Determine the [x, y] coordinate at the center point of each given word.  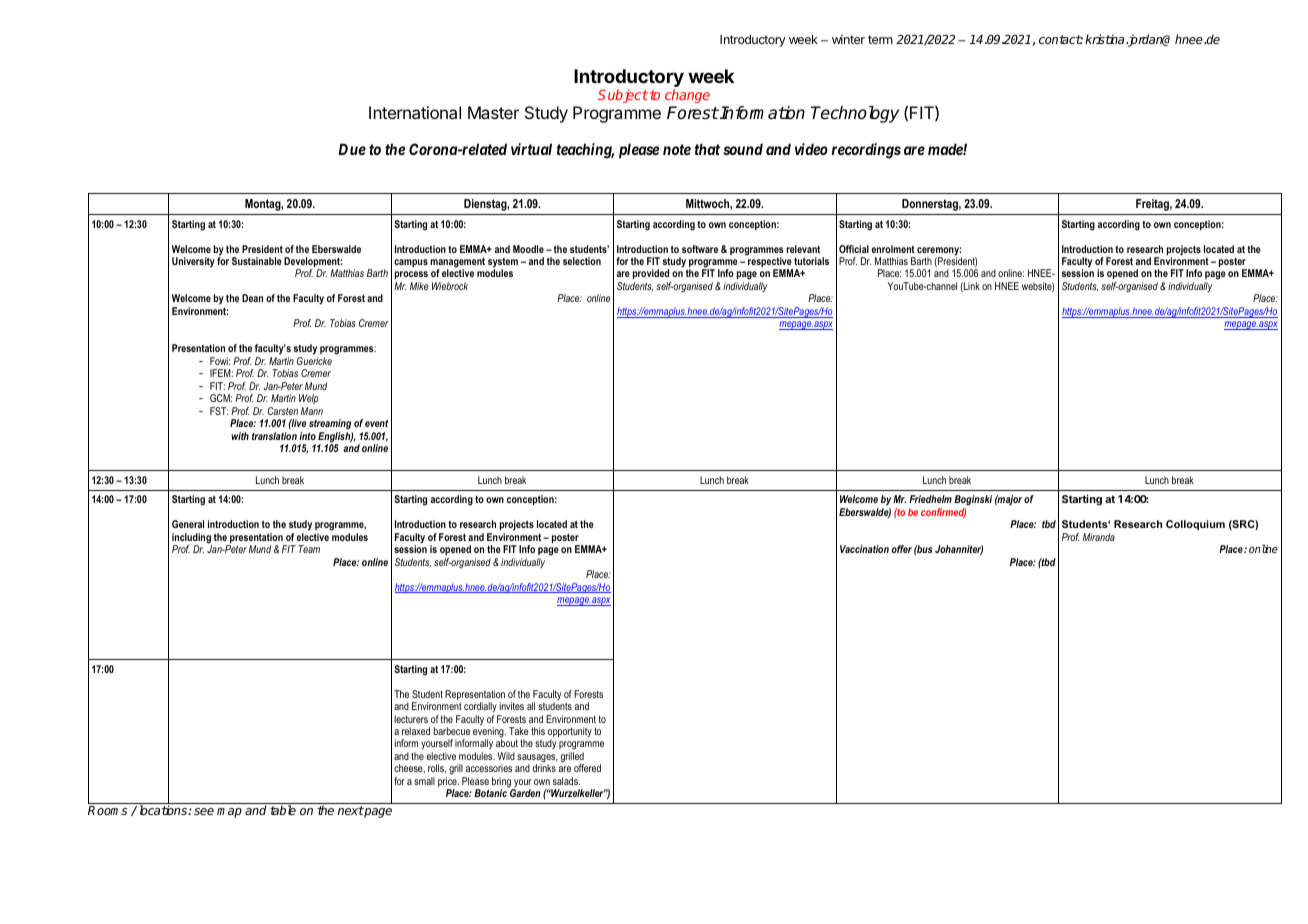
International [415, 112]
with [240, 436]
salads [566, 781]
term [880, 39]
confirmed [943, 513]
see [204, 811]
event [376, 423]
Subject [623, 96]
